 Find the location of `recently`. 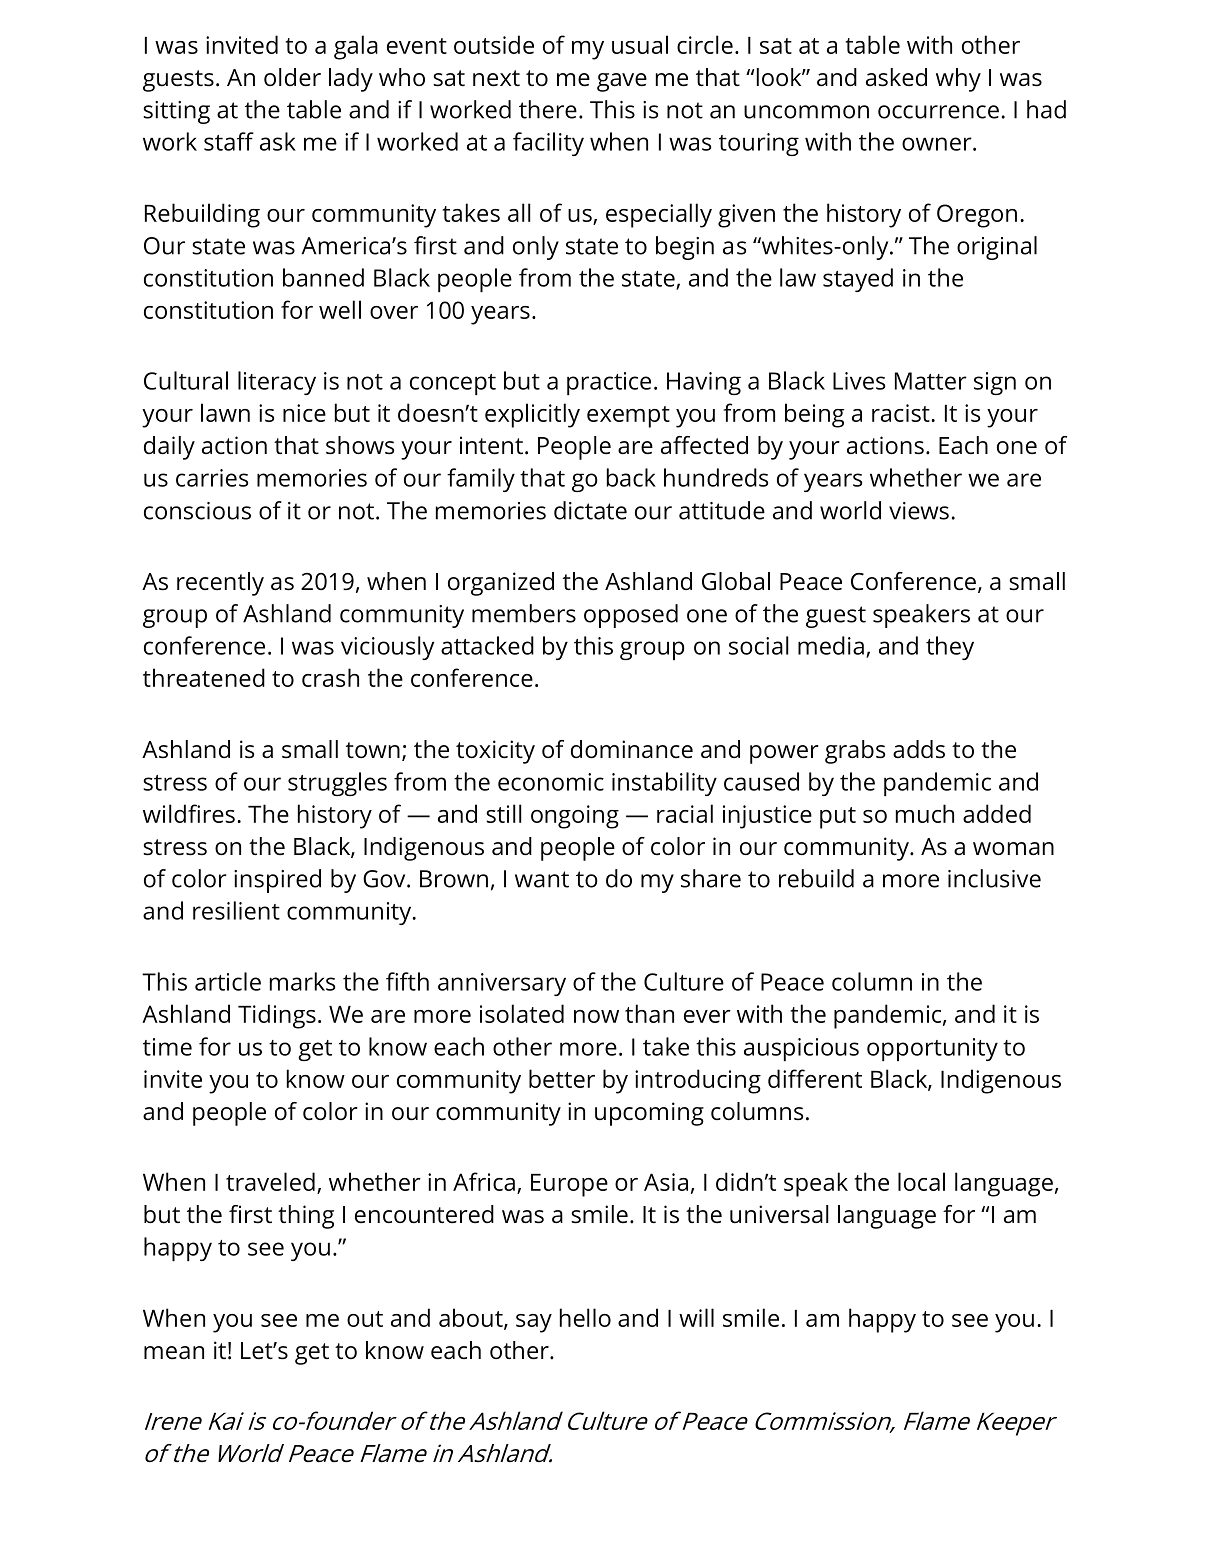

recently is located at coordinates (220, 584).
